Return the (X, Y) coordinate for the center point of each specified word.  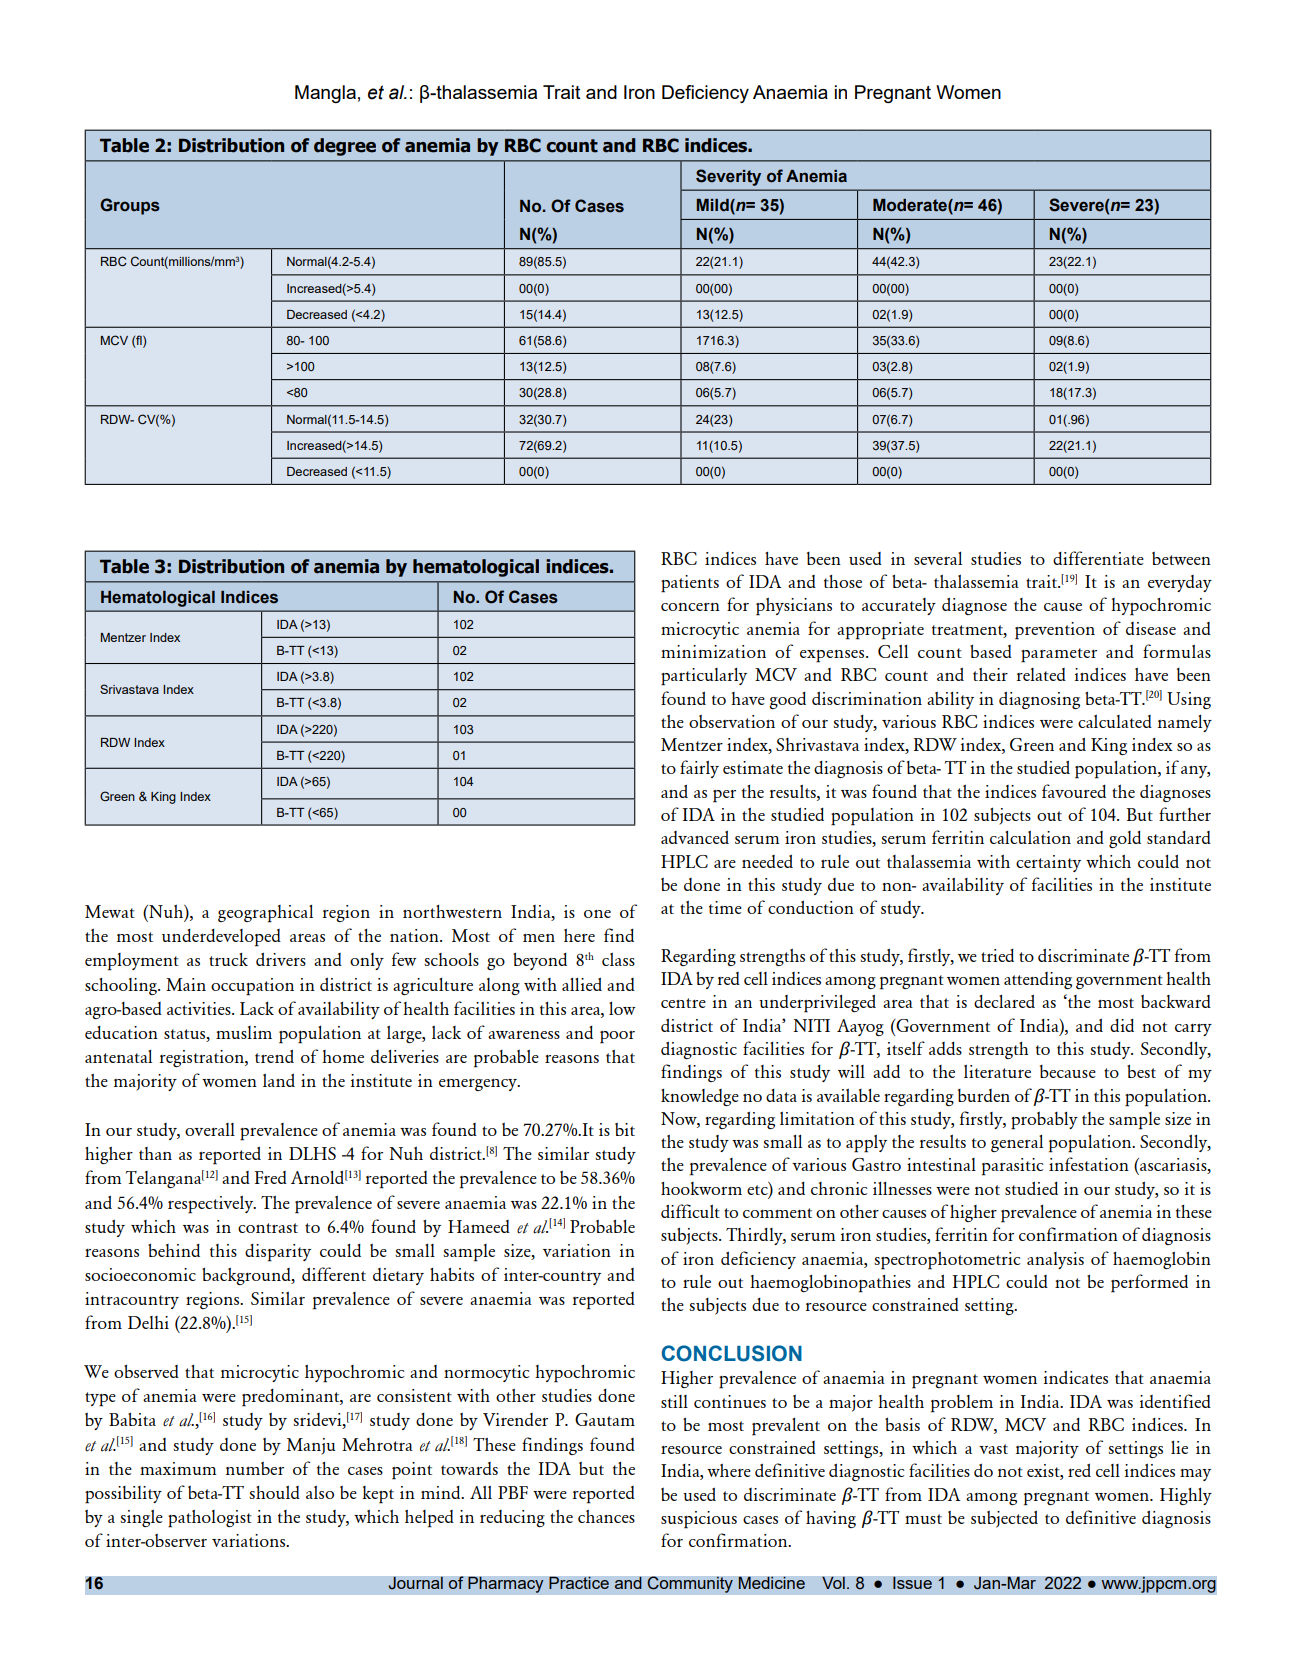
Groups (130, 206)
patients (690, 584)
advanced (695, 837)
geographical (265, 914)
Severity (728, 177)
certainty (1048, 863)
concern (690, 607)
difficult (690, 1211)
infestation (1089, 1164)
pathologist (210, 1519)
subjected (1004, 1519)
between (1181, 558)
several (938, 558)
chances (606, 1516)
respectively (212, 1205)
